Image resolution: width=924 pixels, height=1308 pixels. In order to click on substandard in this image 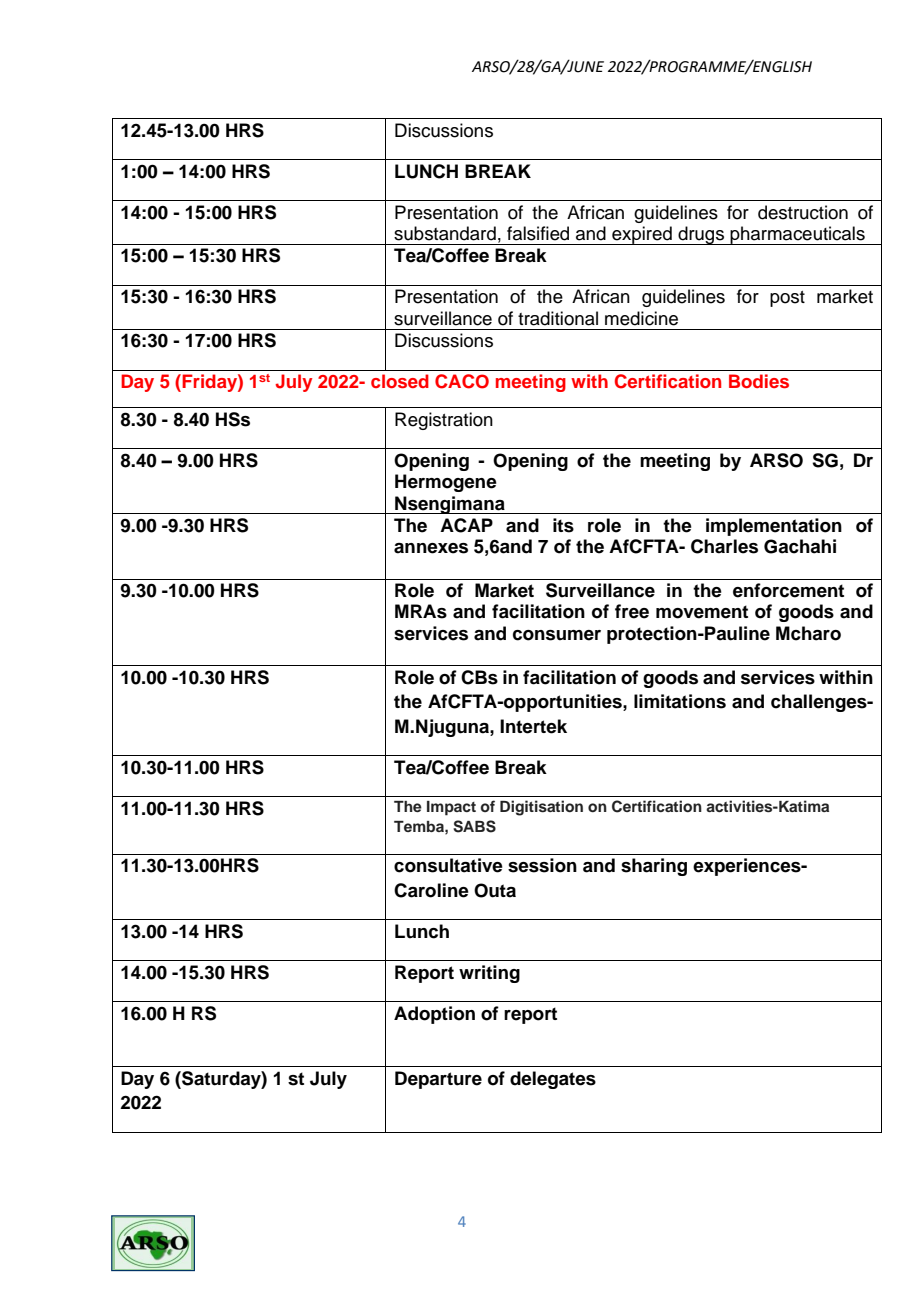, I will do `click(445, 233)`.
